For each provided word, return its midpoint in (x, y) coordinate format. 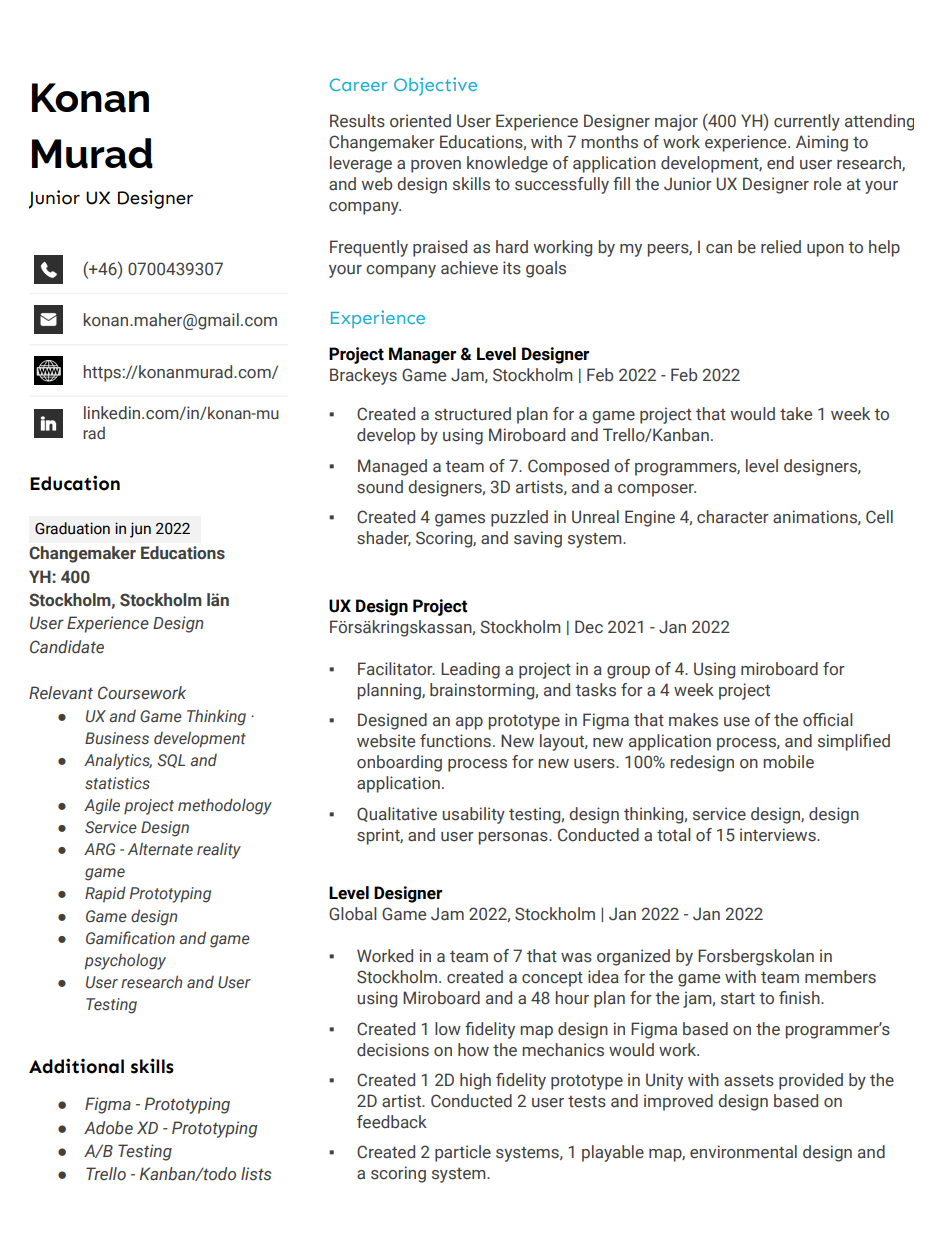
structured (473, 414)
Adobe (108, 1128)
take (796, 414)
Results (357, 121)
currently (807, 122)
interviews (779, 835)
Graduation (72, 528)
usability (473, 815)
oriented (420, 121)
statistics (117, 783)
